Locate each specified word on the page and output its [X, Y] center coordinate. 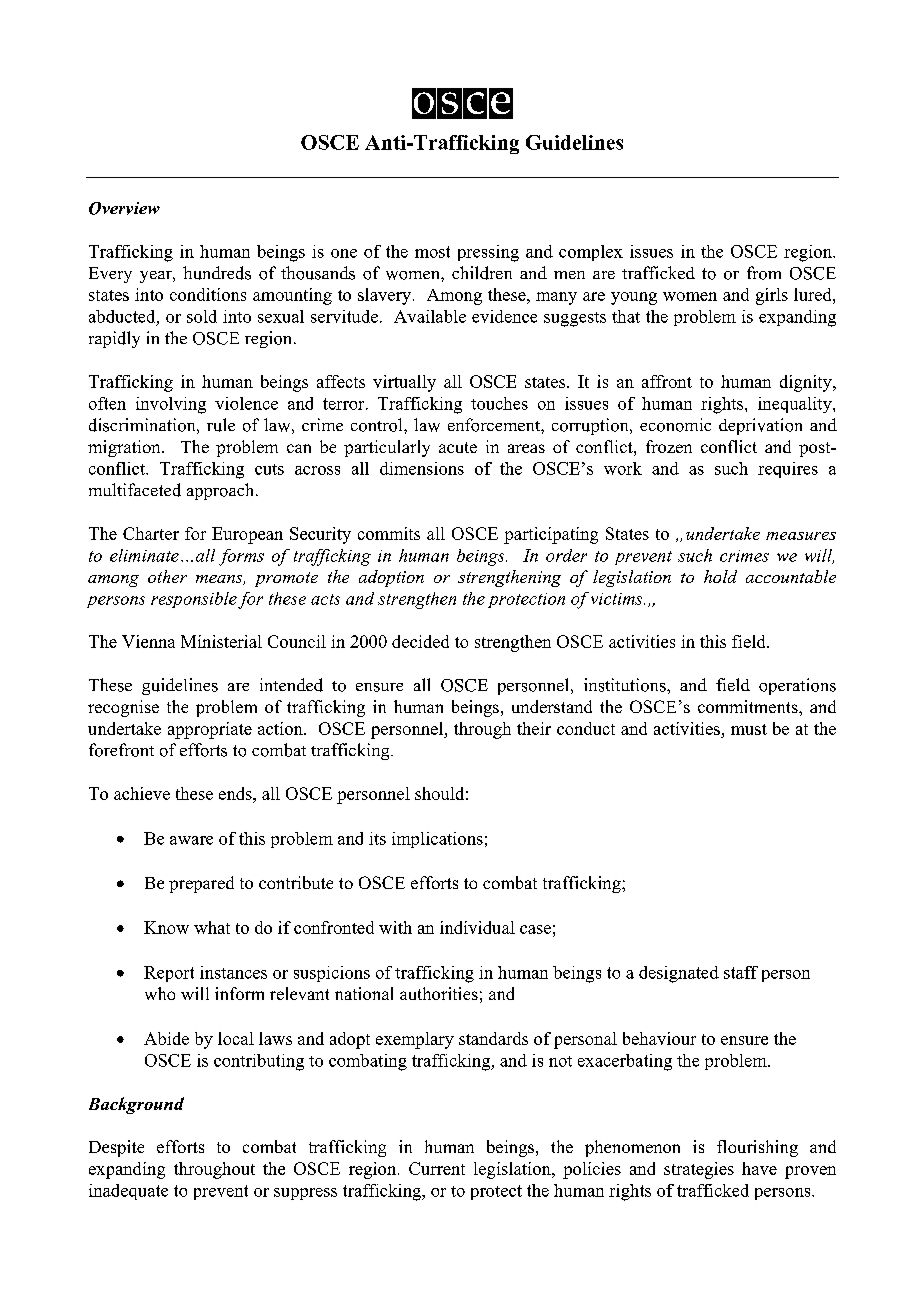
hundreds [217, 273]
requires [788, 470]
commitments [749, 706]
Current [437, 1168]
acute [458, 447]
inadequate [128, 1192]
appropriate [210, 730]
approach [222, 491]
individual [477, 927]
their [534, 728]
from [764, 273]
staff [741, 972]
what [212, 927]
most [432, 252]
